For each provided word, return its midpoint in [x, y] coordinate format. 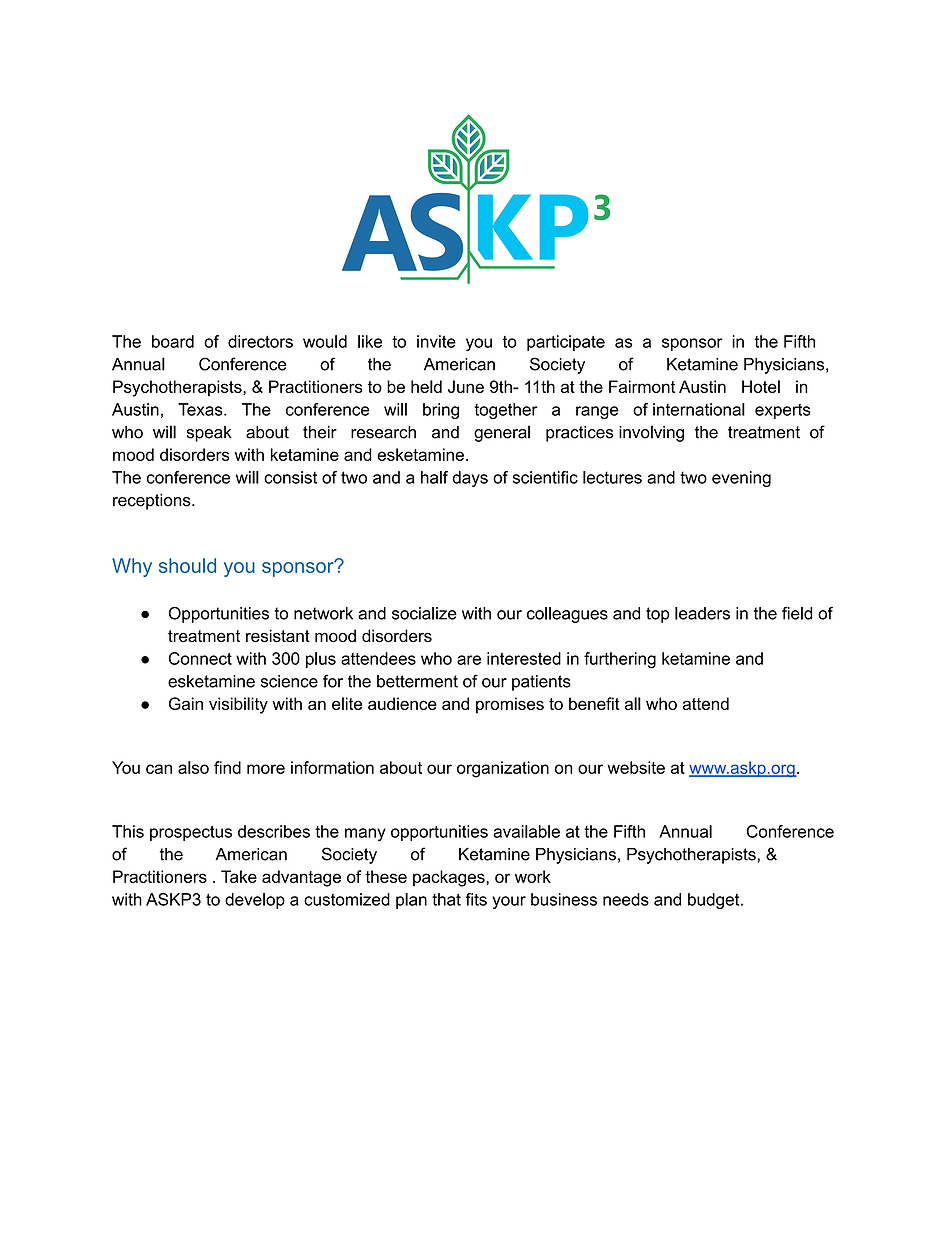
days [470, 479]
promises [510, 705]
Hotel [761, 386]
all [633, 703]
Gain [186, 703]
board [173, 341]
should [187, 565]
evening [741, 479]
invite [436, 341]
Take [239, 876]
